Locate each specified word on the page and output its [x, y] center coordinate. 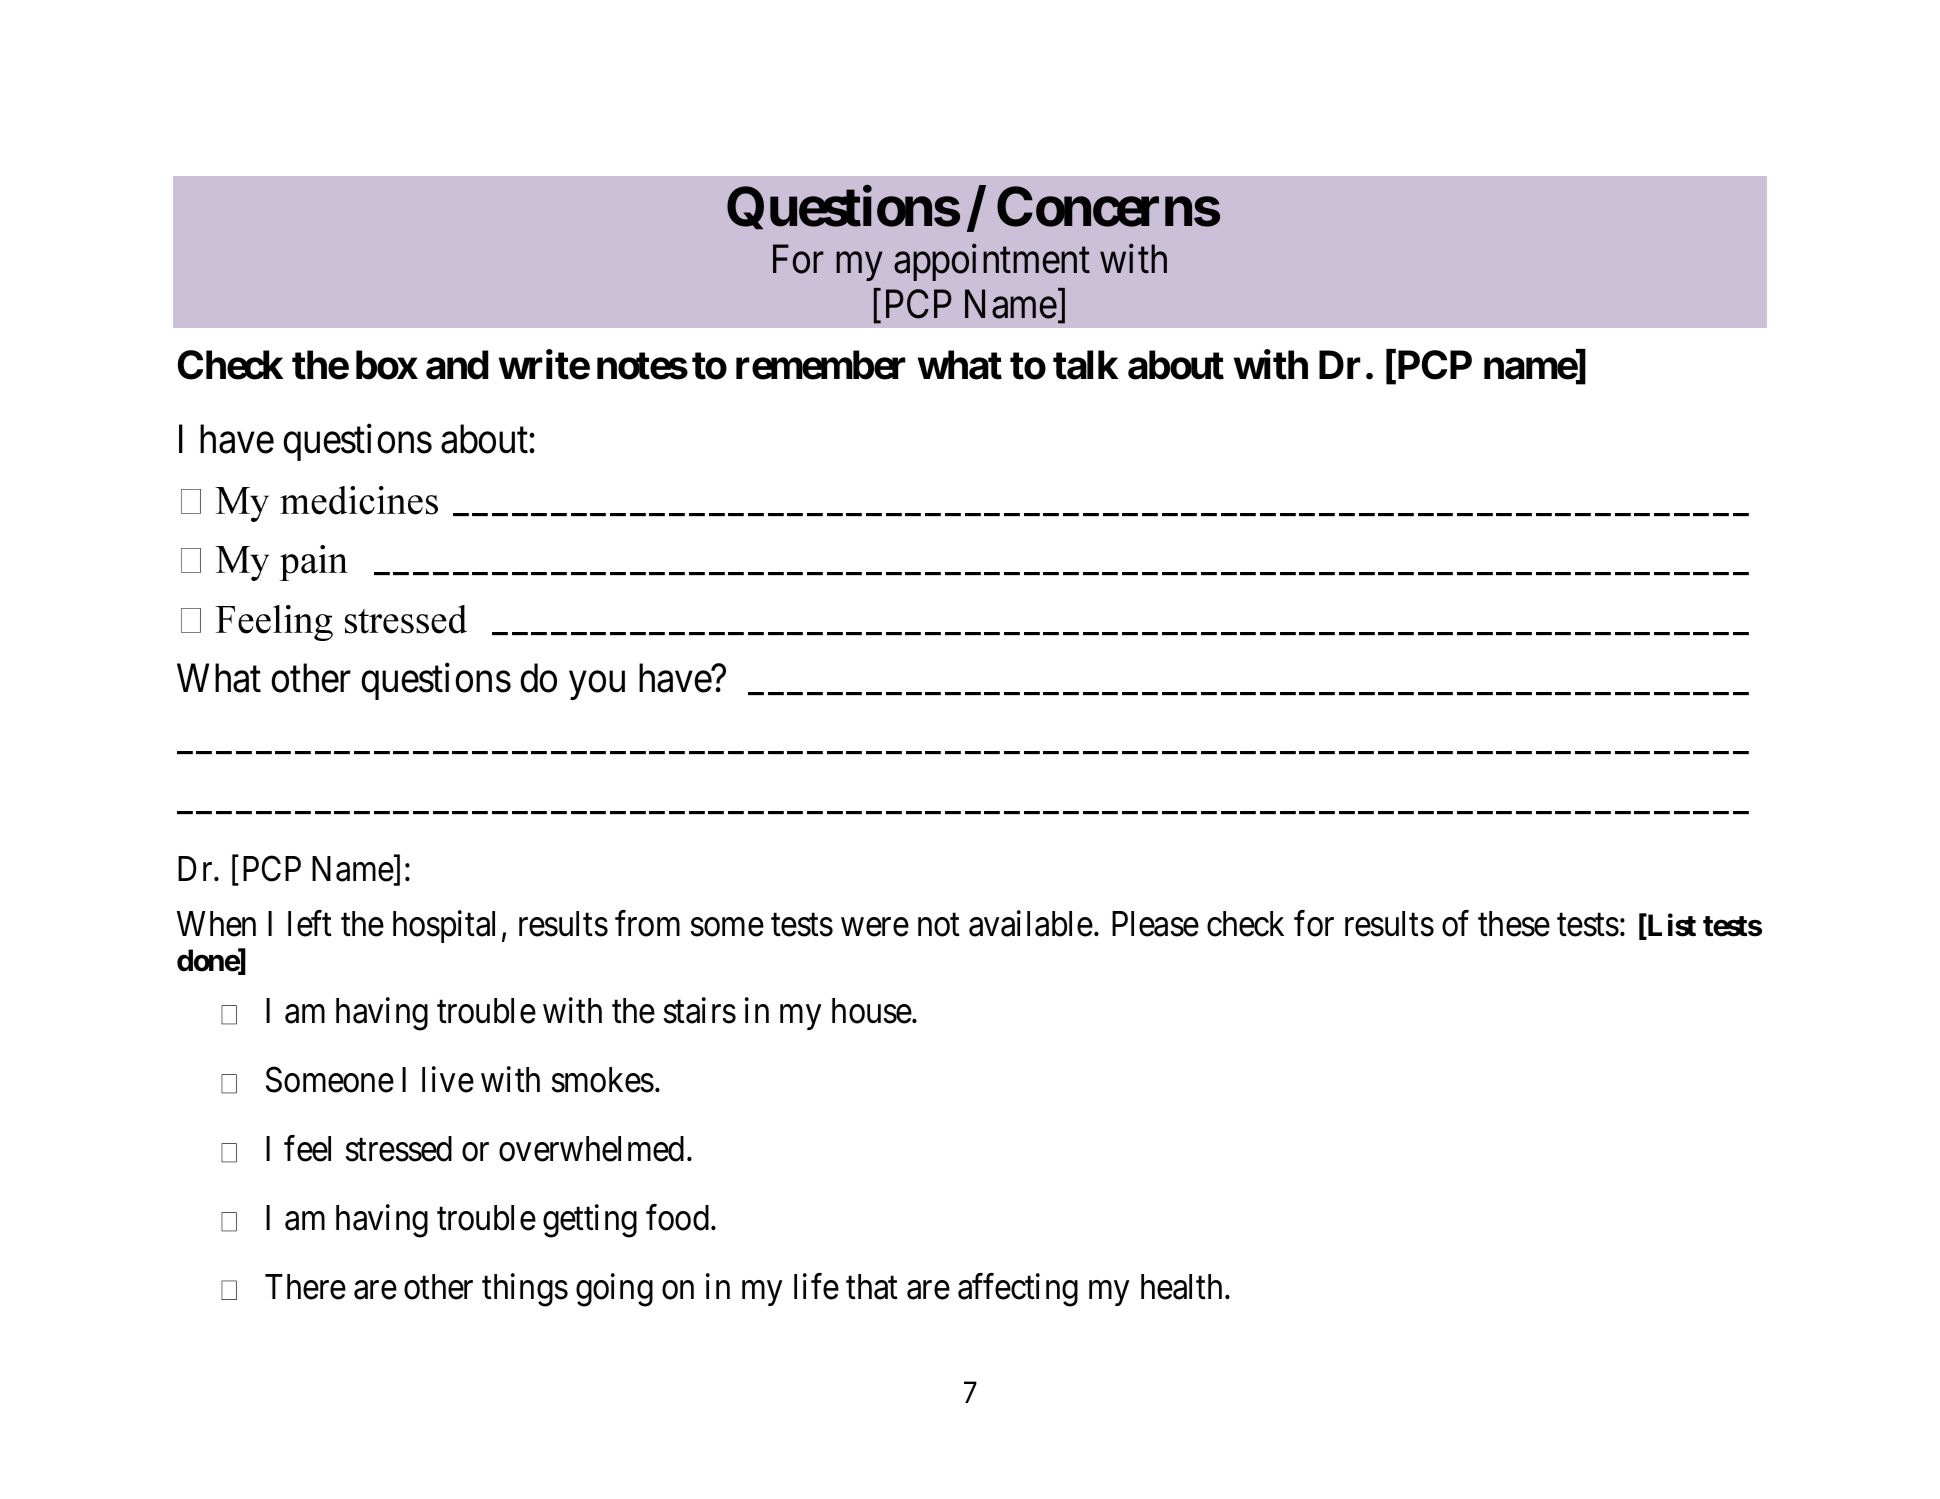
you [597, 686]
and [457, 365]
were [875, 927]
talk [1085, 365]
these [1514, 924]
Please [1155, 924]
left [310, 923]
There [305, 1287]
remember [821, 365]
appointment [992, 263]
